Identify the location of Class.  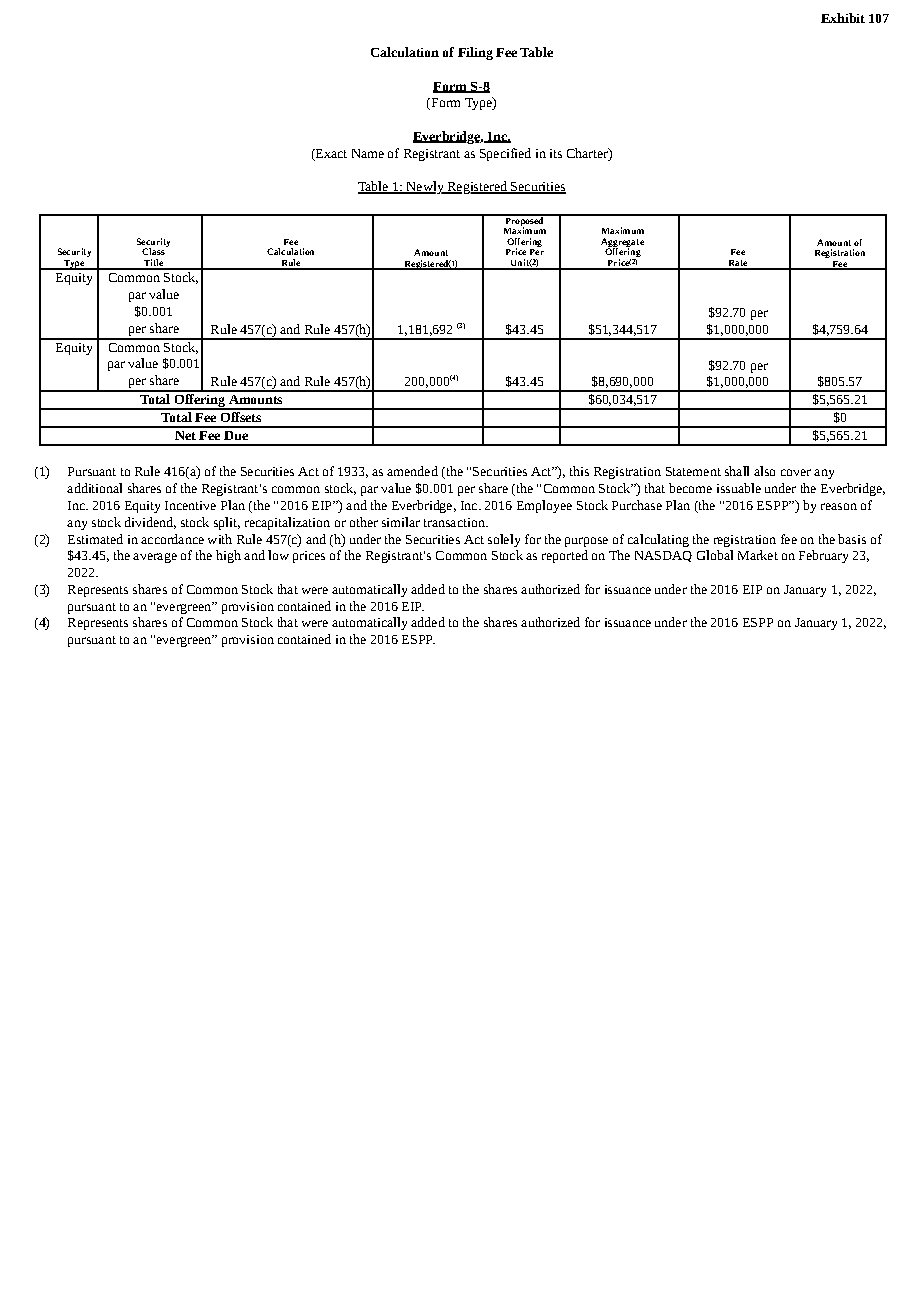
(154, 250).
